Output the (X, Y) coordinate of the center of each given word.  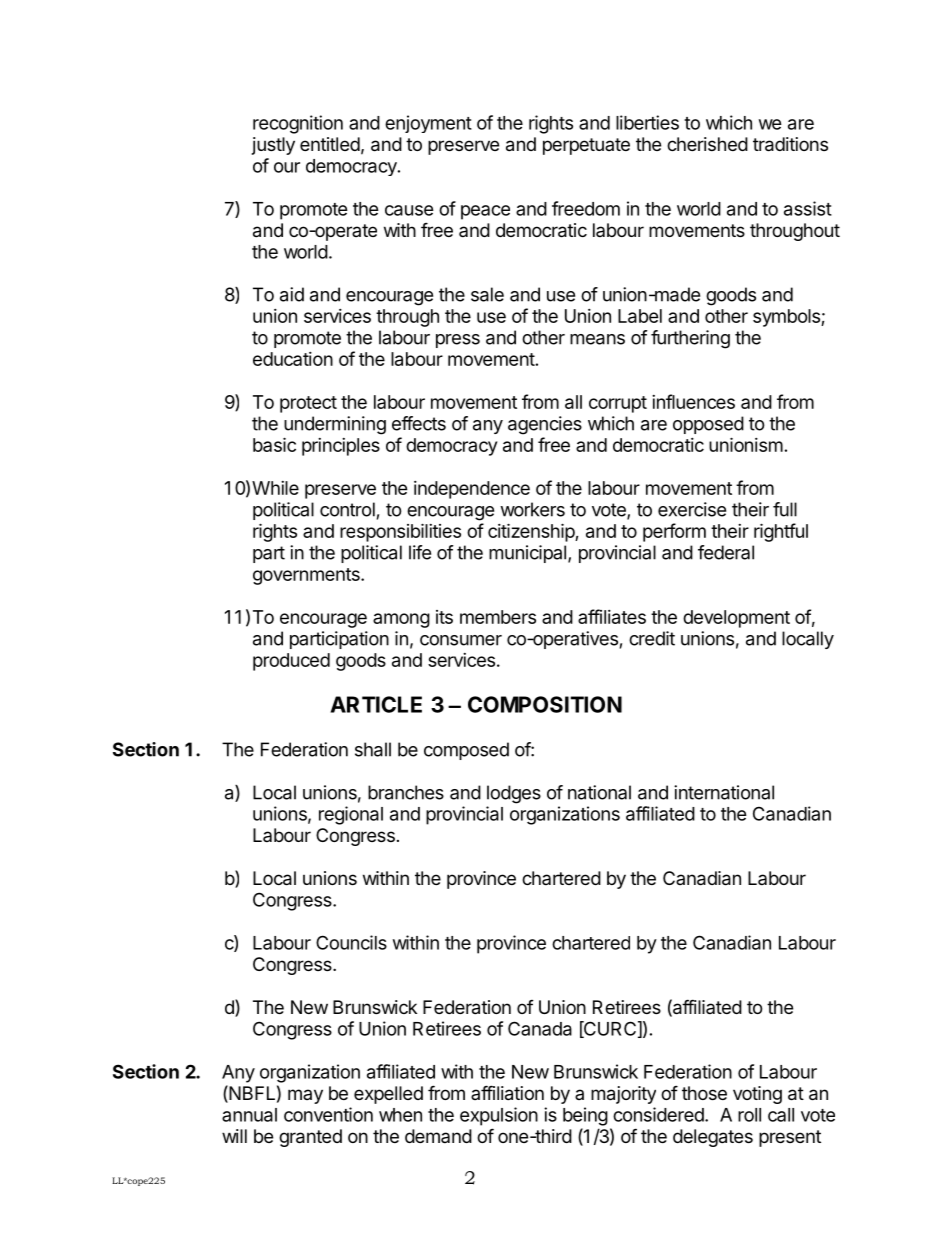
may (305, 1096)
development (736, 619)
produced (291, 662)
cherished (707, 144)
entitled (330, 144)
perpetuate (586, 146)
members (498, 617)
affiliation (507, 1093)
